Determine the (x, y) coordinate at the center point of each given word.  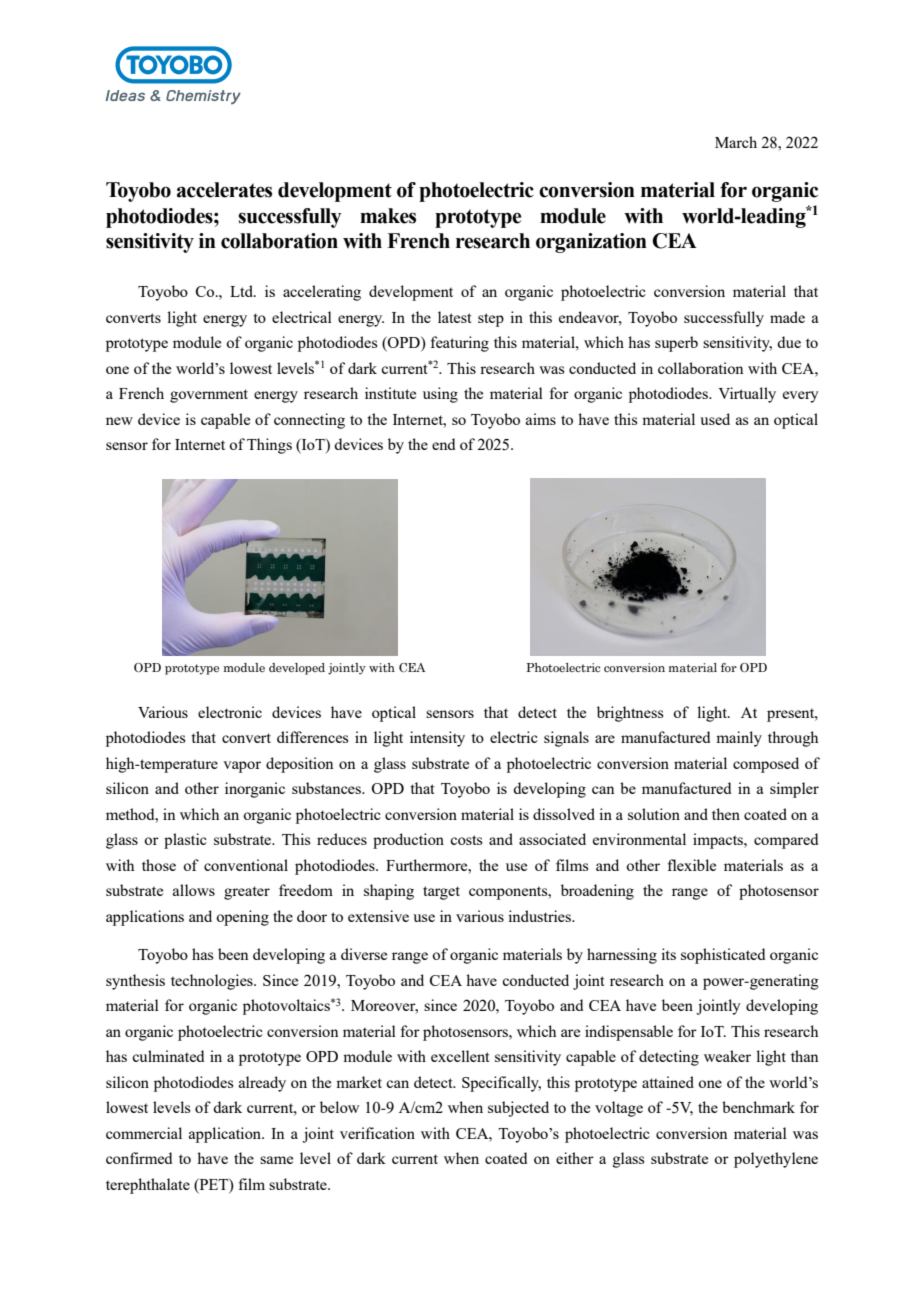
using (440, 395)
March (736, 142)
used (715, 419)
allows (194, 890)
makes (388, 216)
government (209, 396)
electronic (230, 712)
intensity (437, 739)
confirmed (139, 1158)
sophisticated (723, 956)
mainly (739, 739)
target (441, 893)
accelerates (224, 190)
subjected (518, 1109)
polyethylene (776, 1160)
